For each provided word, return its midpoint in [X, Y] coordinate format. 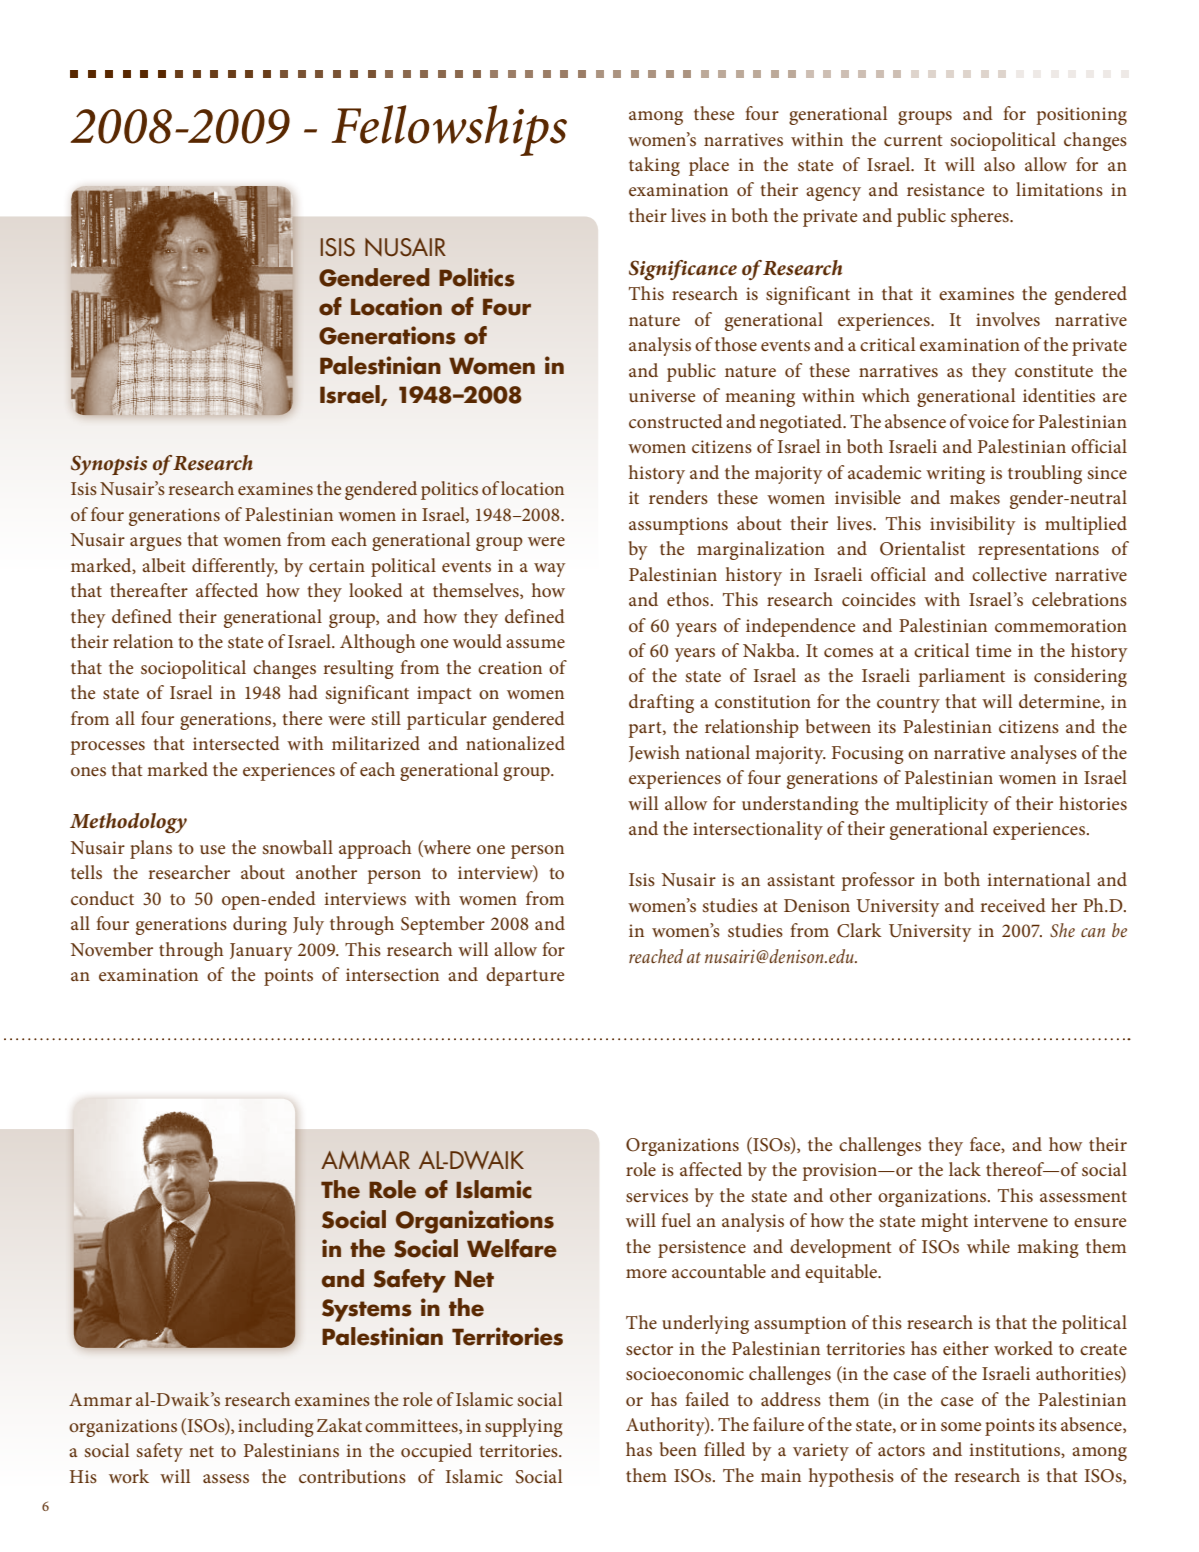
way [549, 570]
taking [654, 166]
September [443, 925]
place [709, 166]
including [276, 1427]
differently [235, 567]
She [1062, 930]
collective [1009, 574]
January [261, 952]
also [999, 164]
